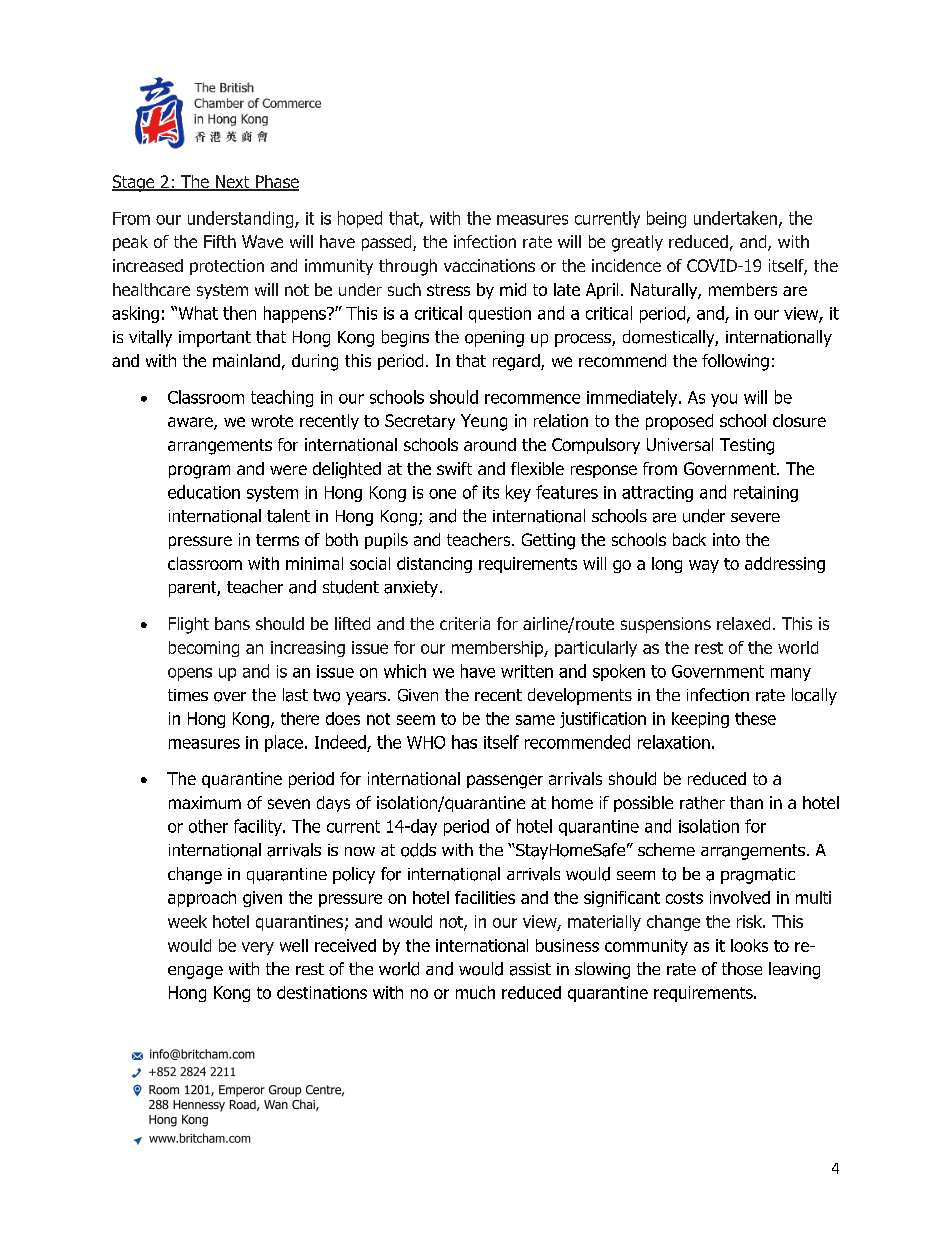 Image resolution: width=952 pixels, height=1233 pixels. Describe the element at coordinates (704, 566) in the screenshot. I see `way` at that location.
